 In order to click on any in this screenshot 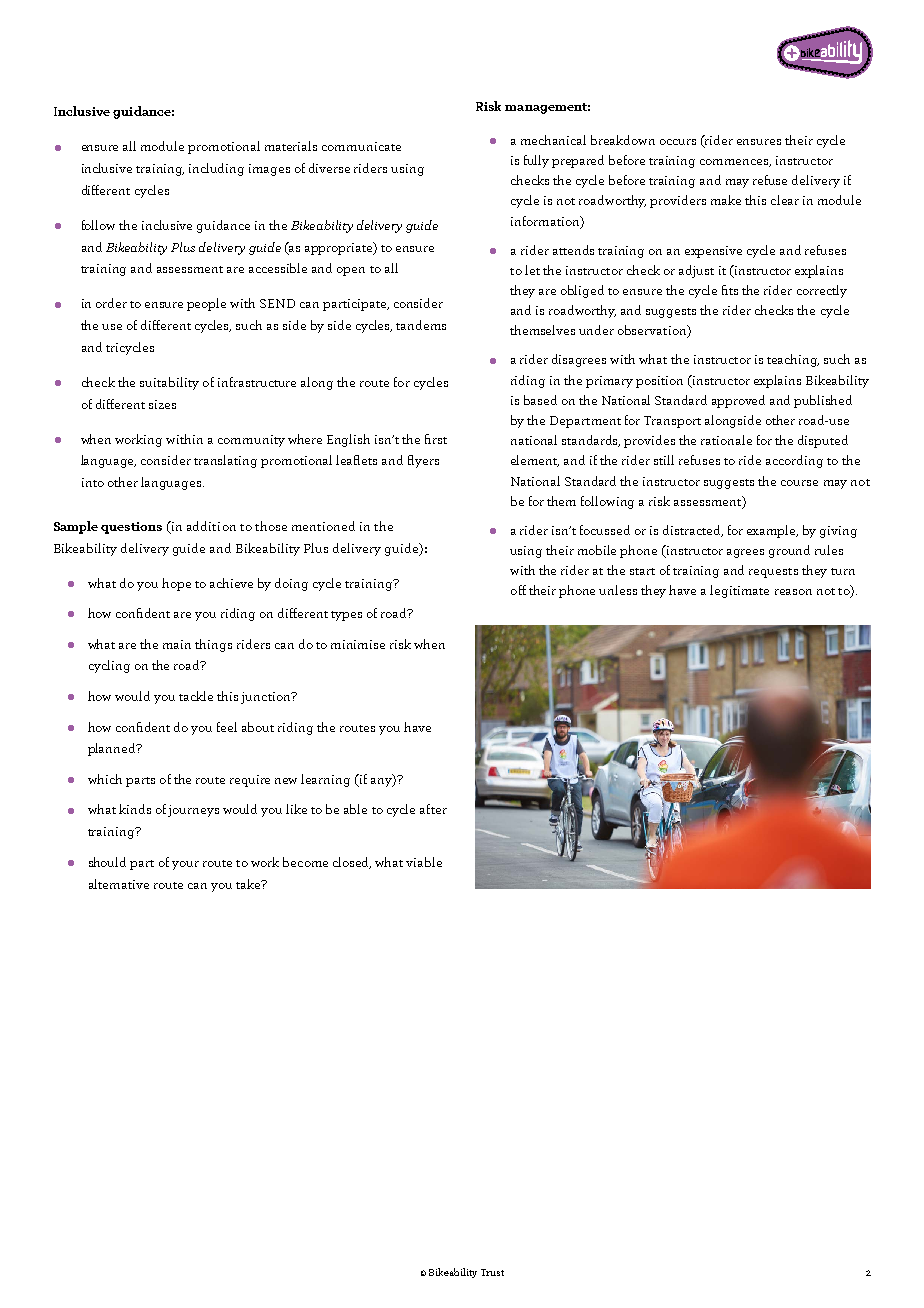, I will do `click(382, 781)`.
